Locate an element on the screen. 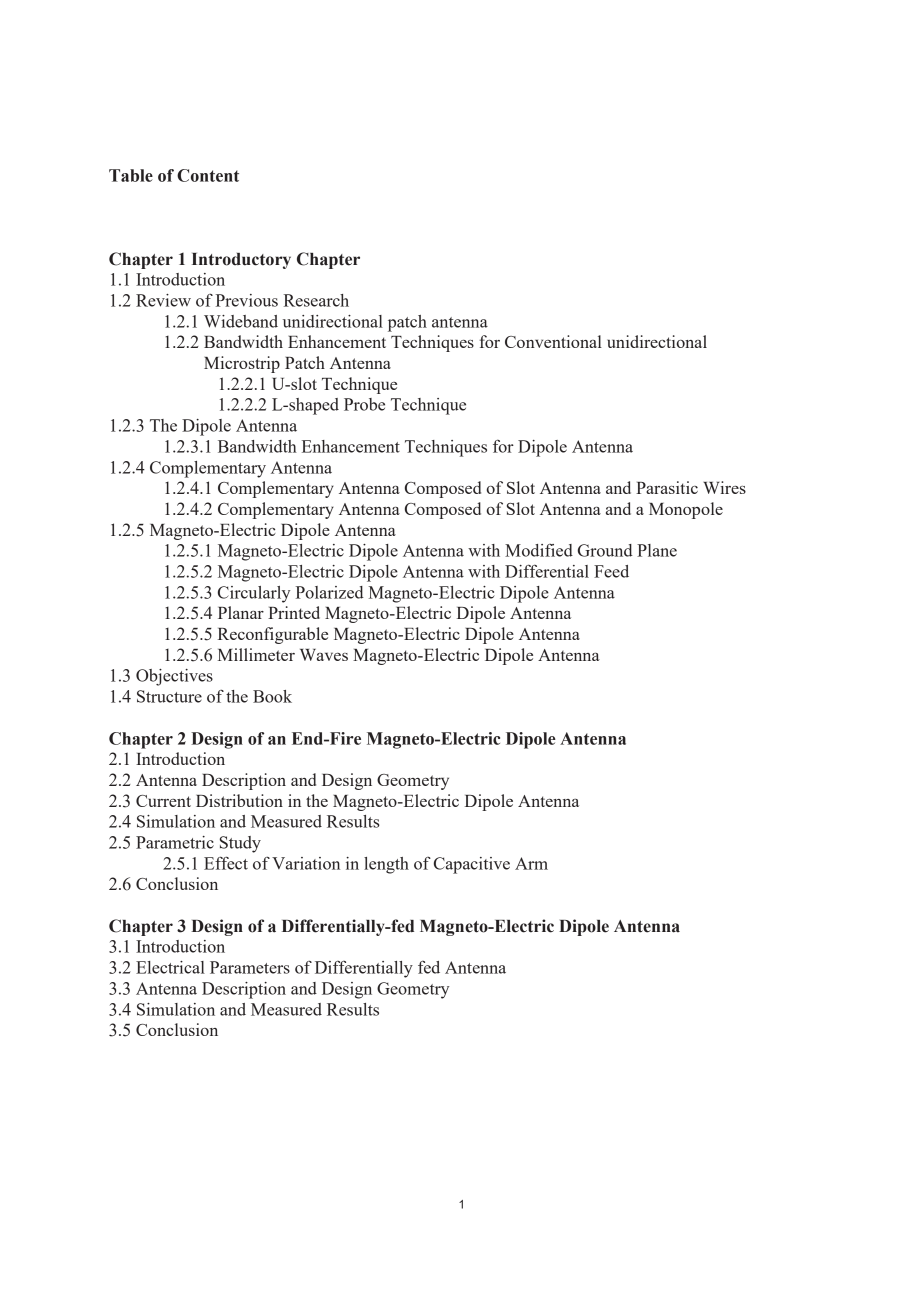 The height and width of the screenshot is (1308, 924). Arm is located at coordinates (531, 863).
